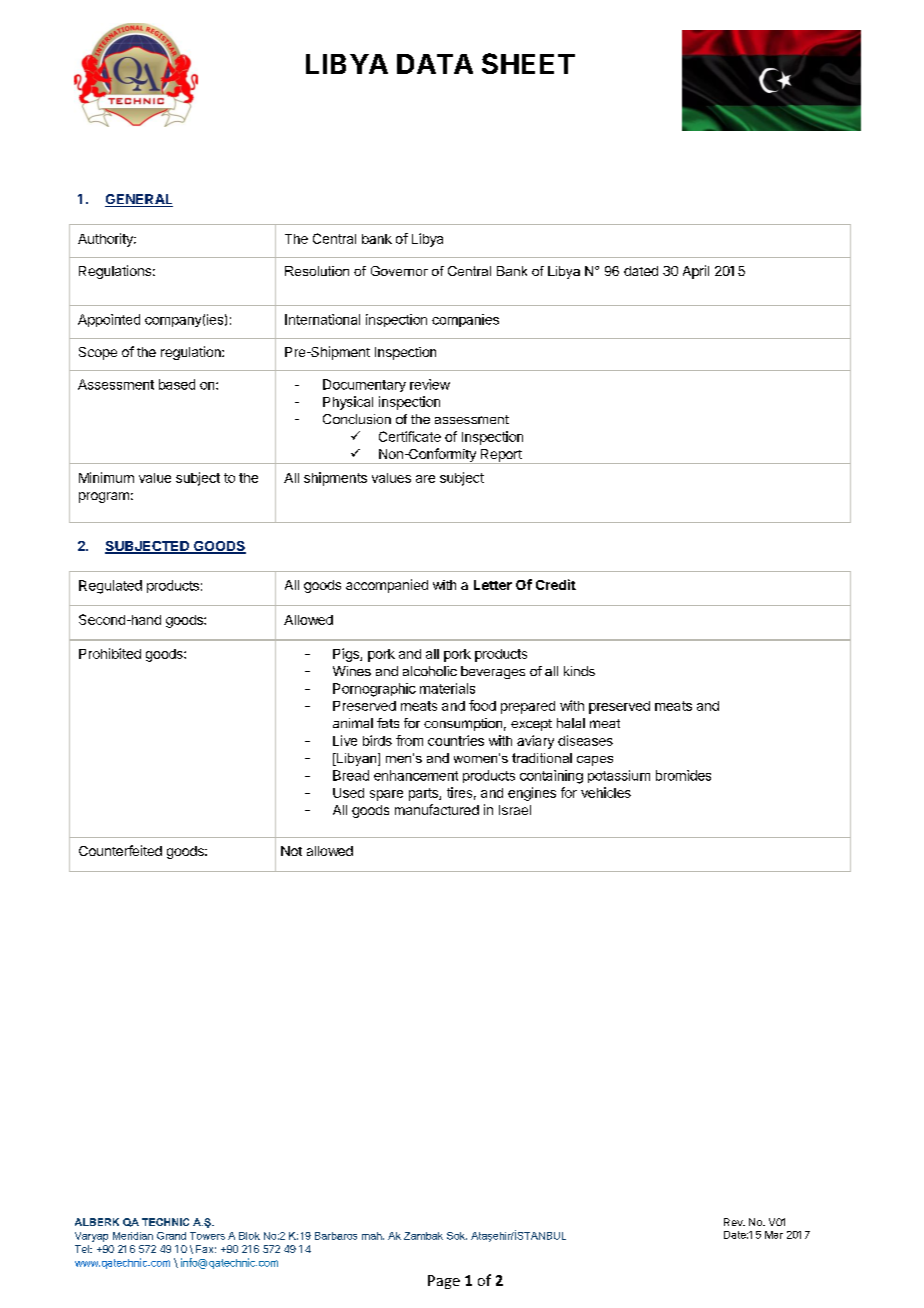  I want to click on Prohibited, so click(110, 653).
